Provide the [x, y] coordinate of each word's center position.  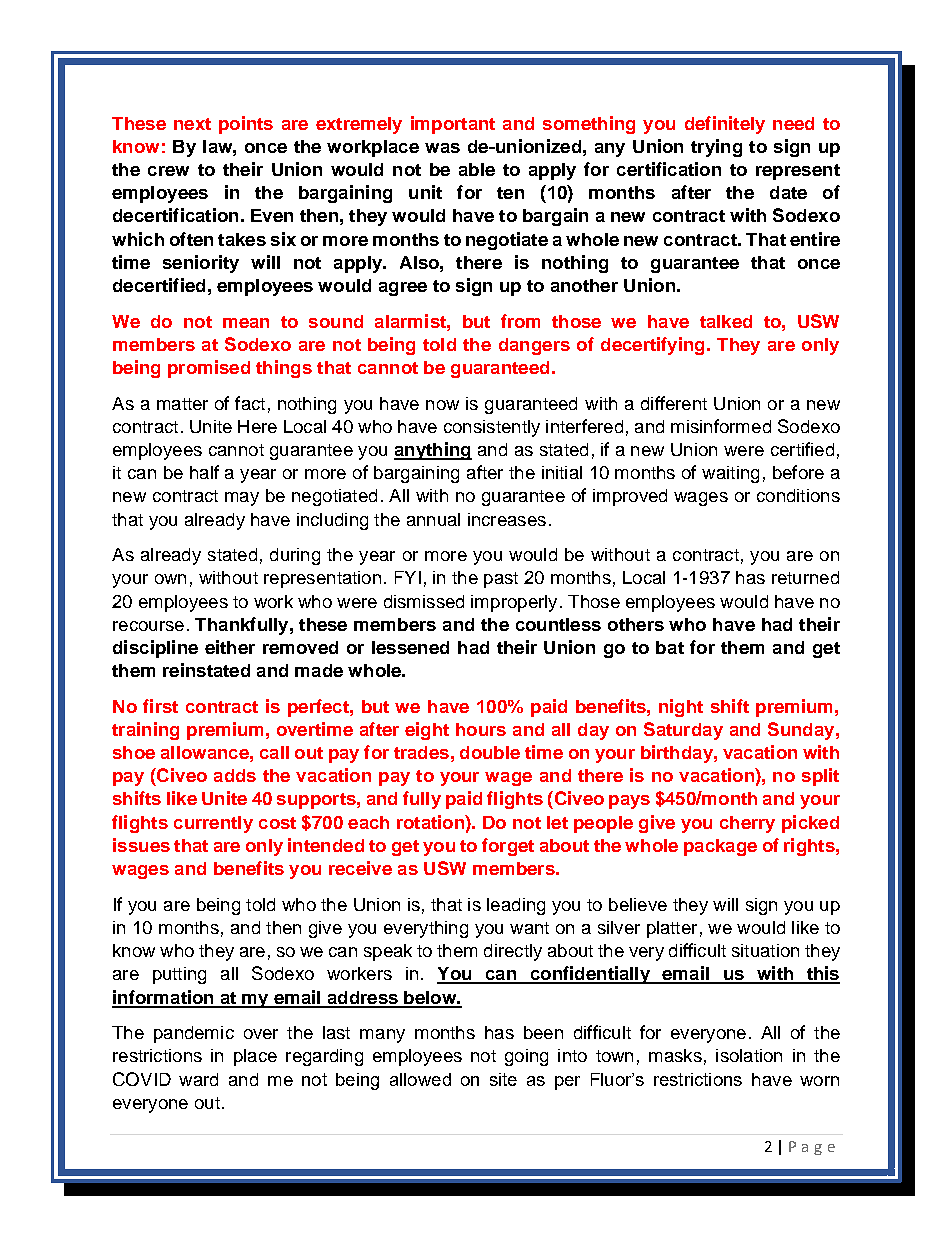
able [477, 169]
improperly [514, 603]
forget [508, 847]
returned [805, 577]
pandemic [194, 1034]
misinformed [721, 426]
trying [716, 148]
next [192, 124]
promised [209, 369]
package [720, 847]
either [230, 647]
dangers [534, 346]
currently [213, 824]
